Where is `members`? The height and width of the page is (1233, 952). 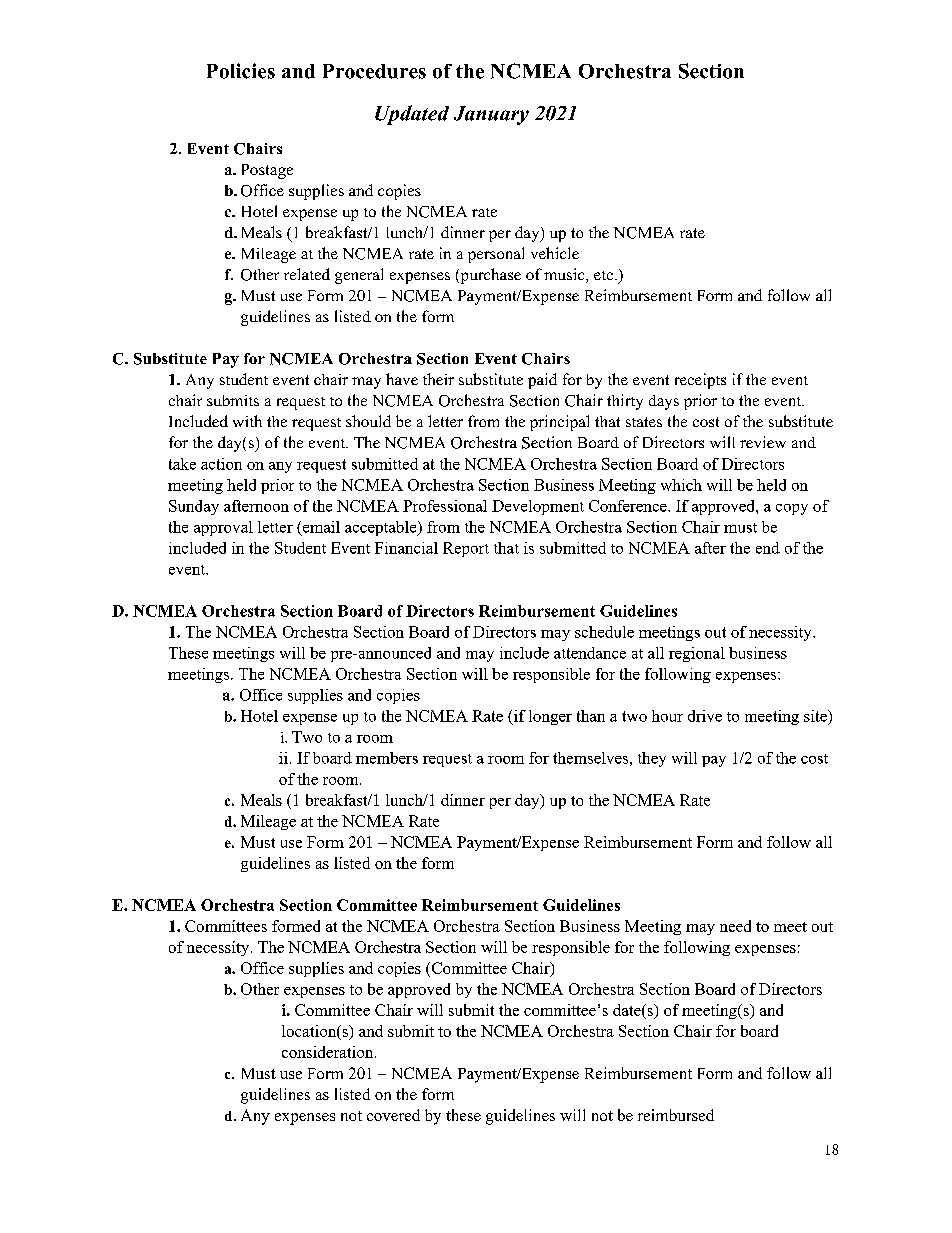
members is located at coordinates (387, 758).
